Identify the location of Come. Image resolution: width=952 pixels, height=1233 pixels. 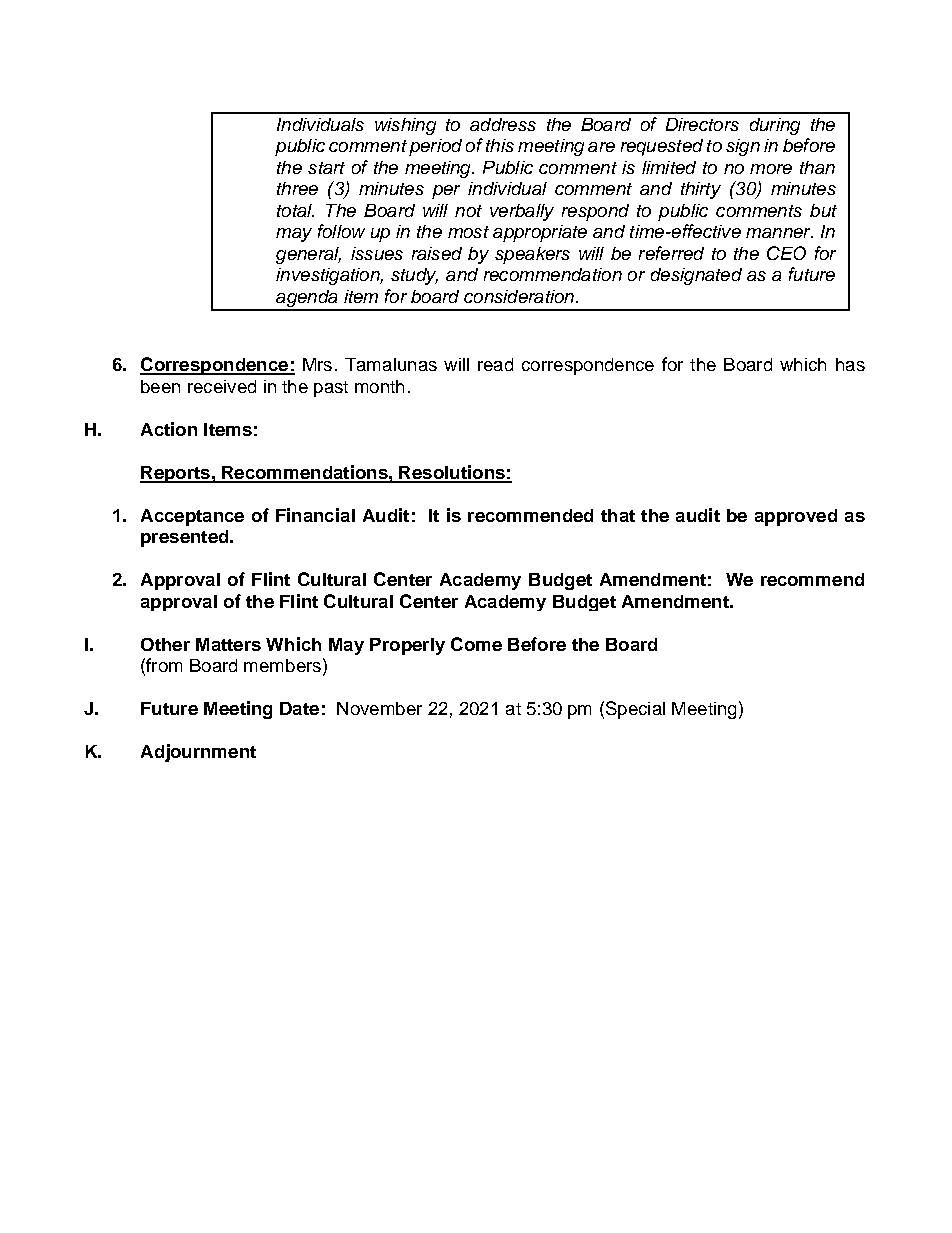
(476, 644).
